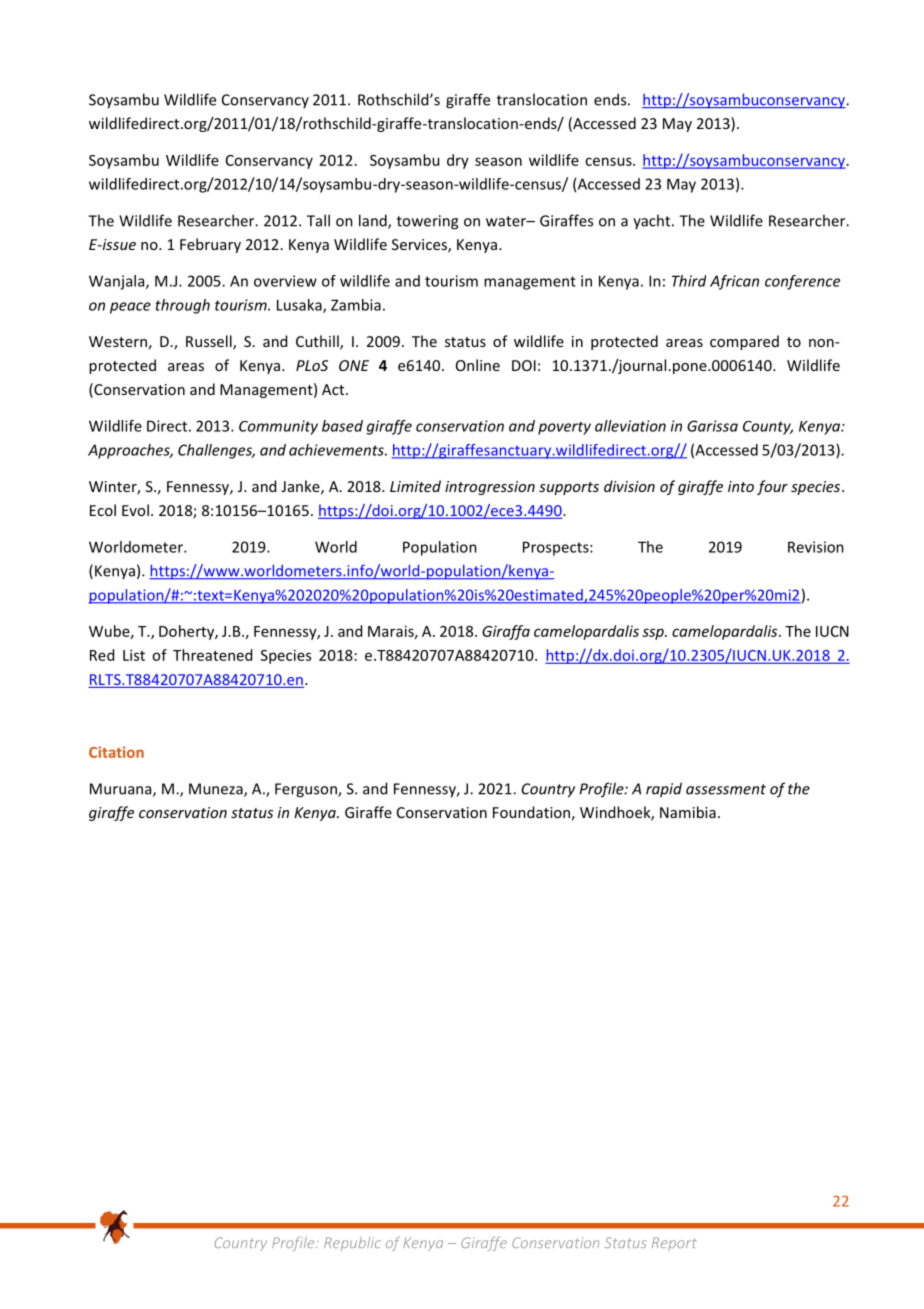  I want to click on African, so click(734, 282).
